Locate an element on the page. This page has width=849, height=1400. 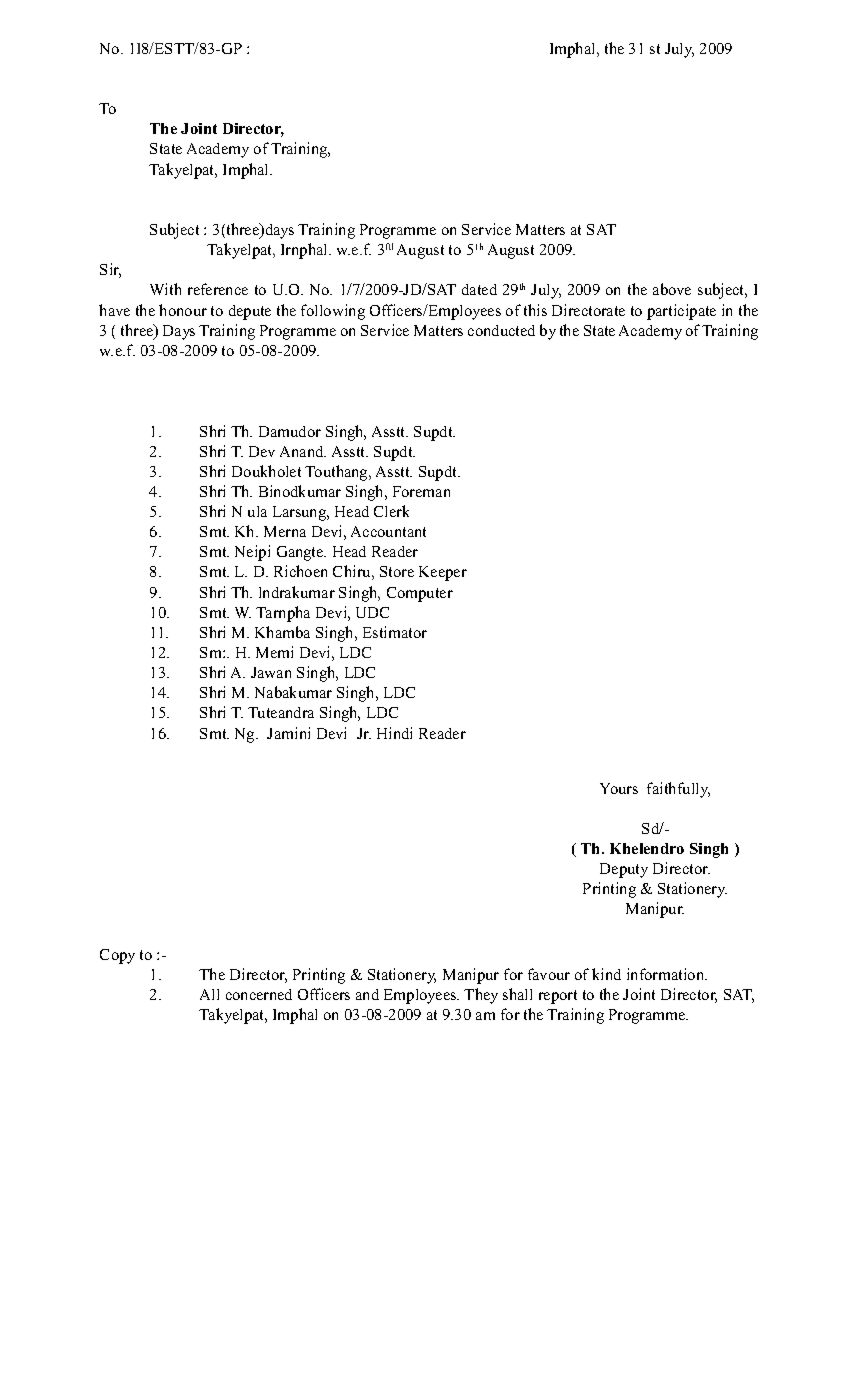
kind is located at coordinates (606, 974).
